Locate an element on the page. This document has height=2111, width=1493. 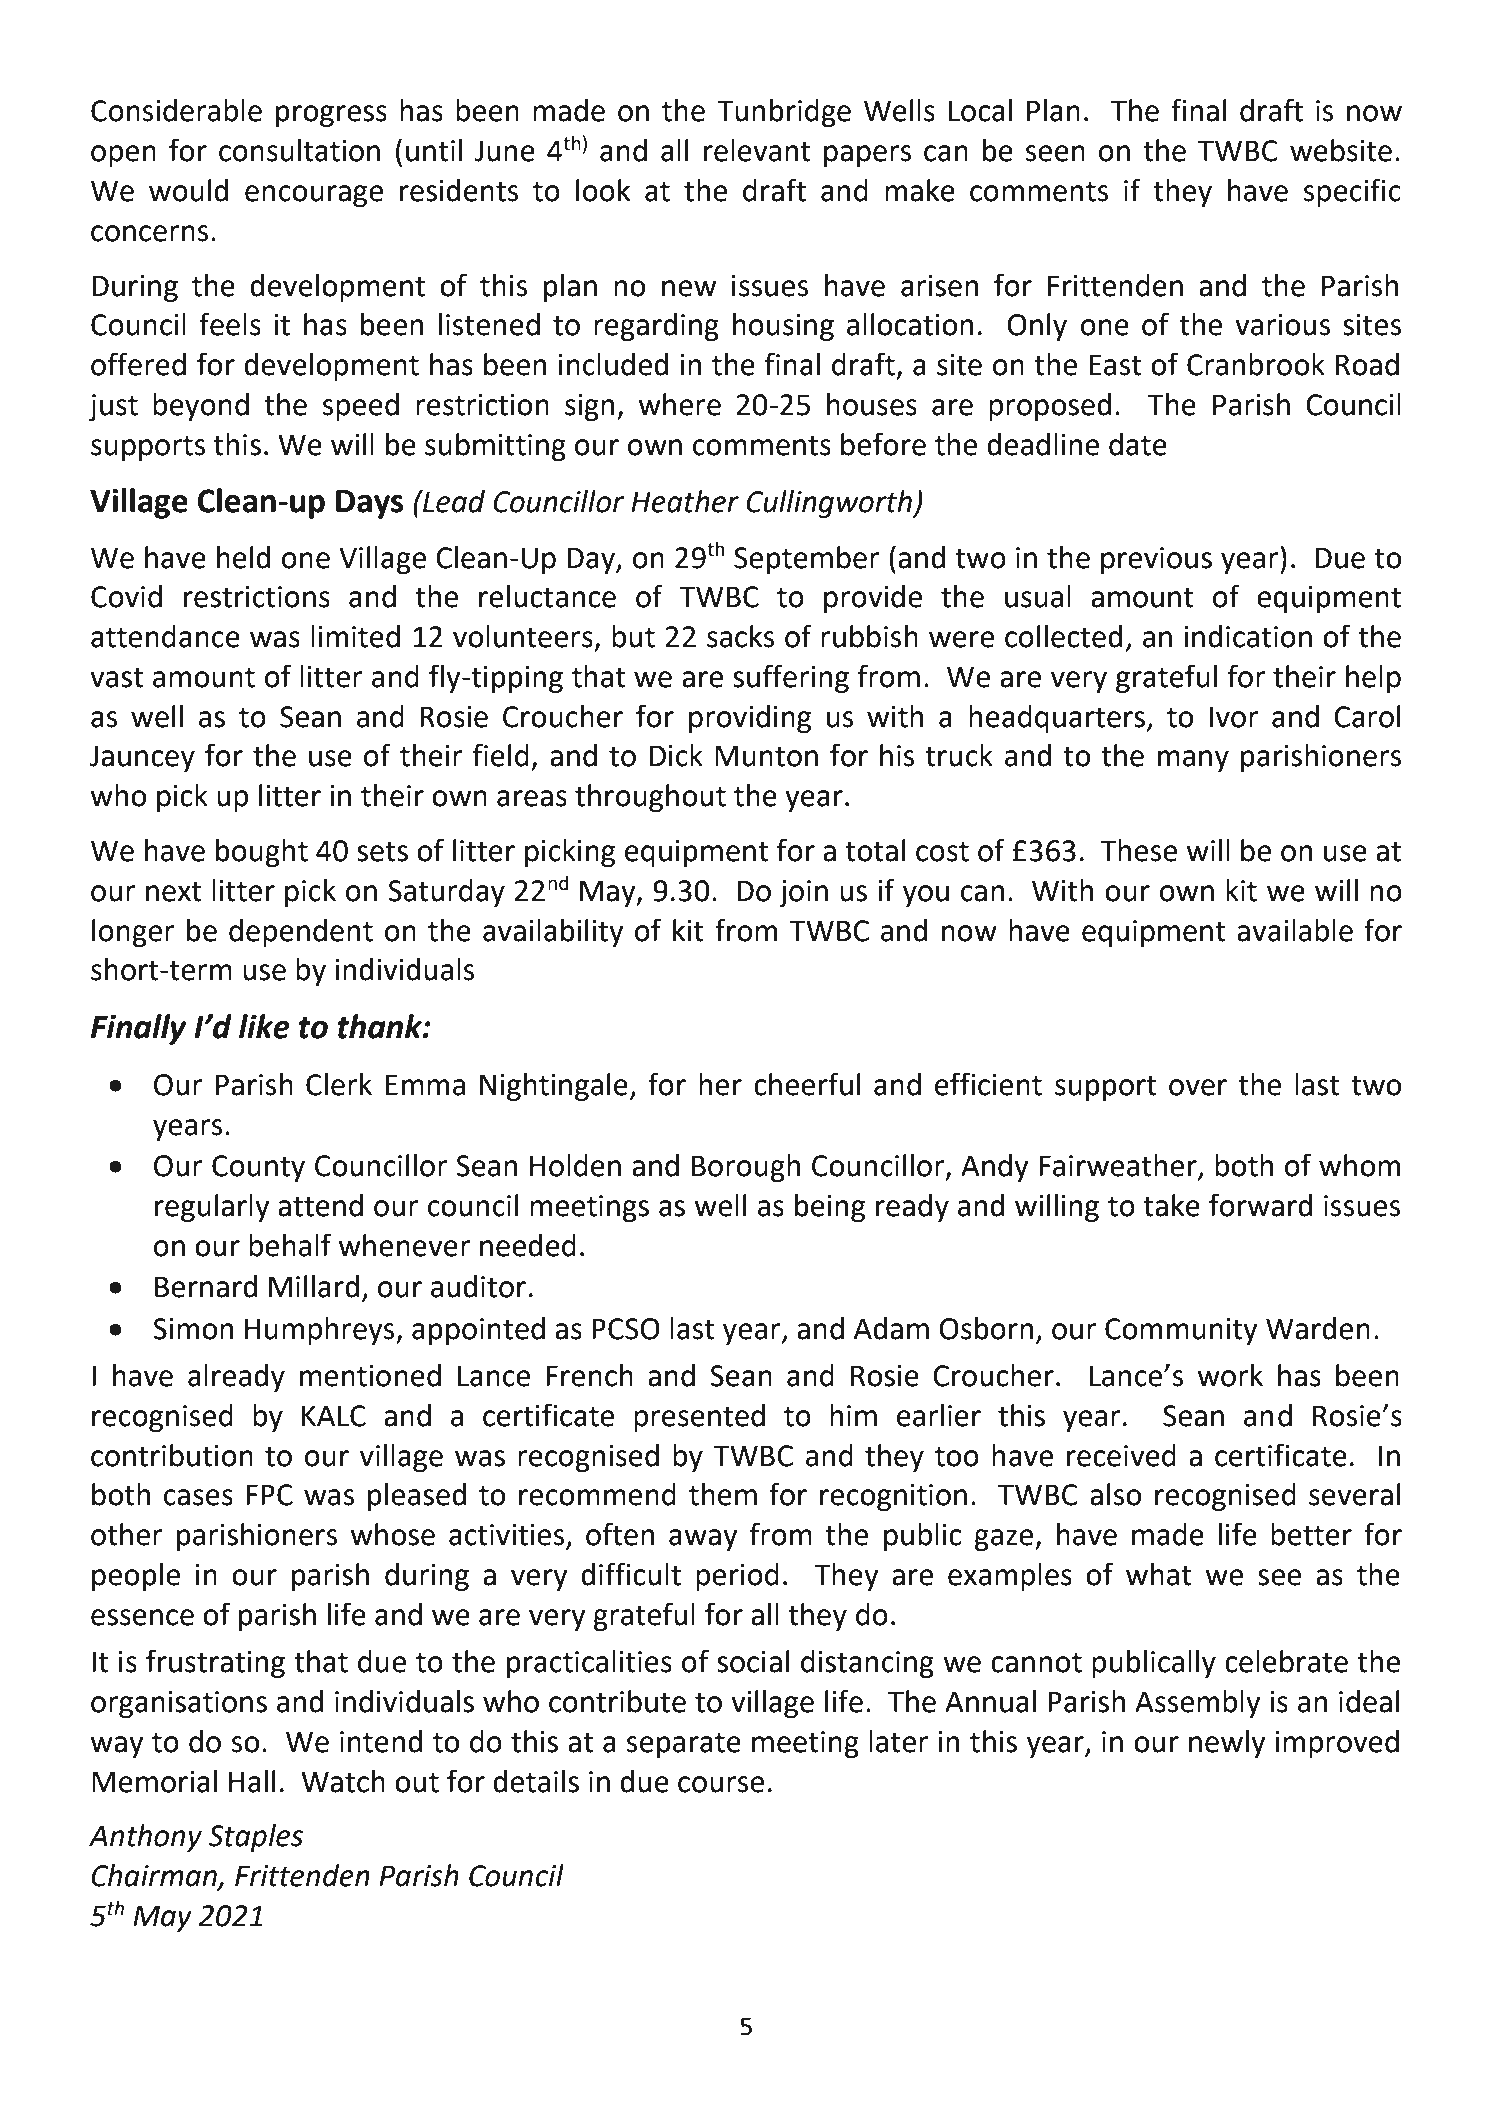
forward is located at coordinates (1260, 1205).
